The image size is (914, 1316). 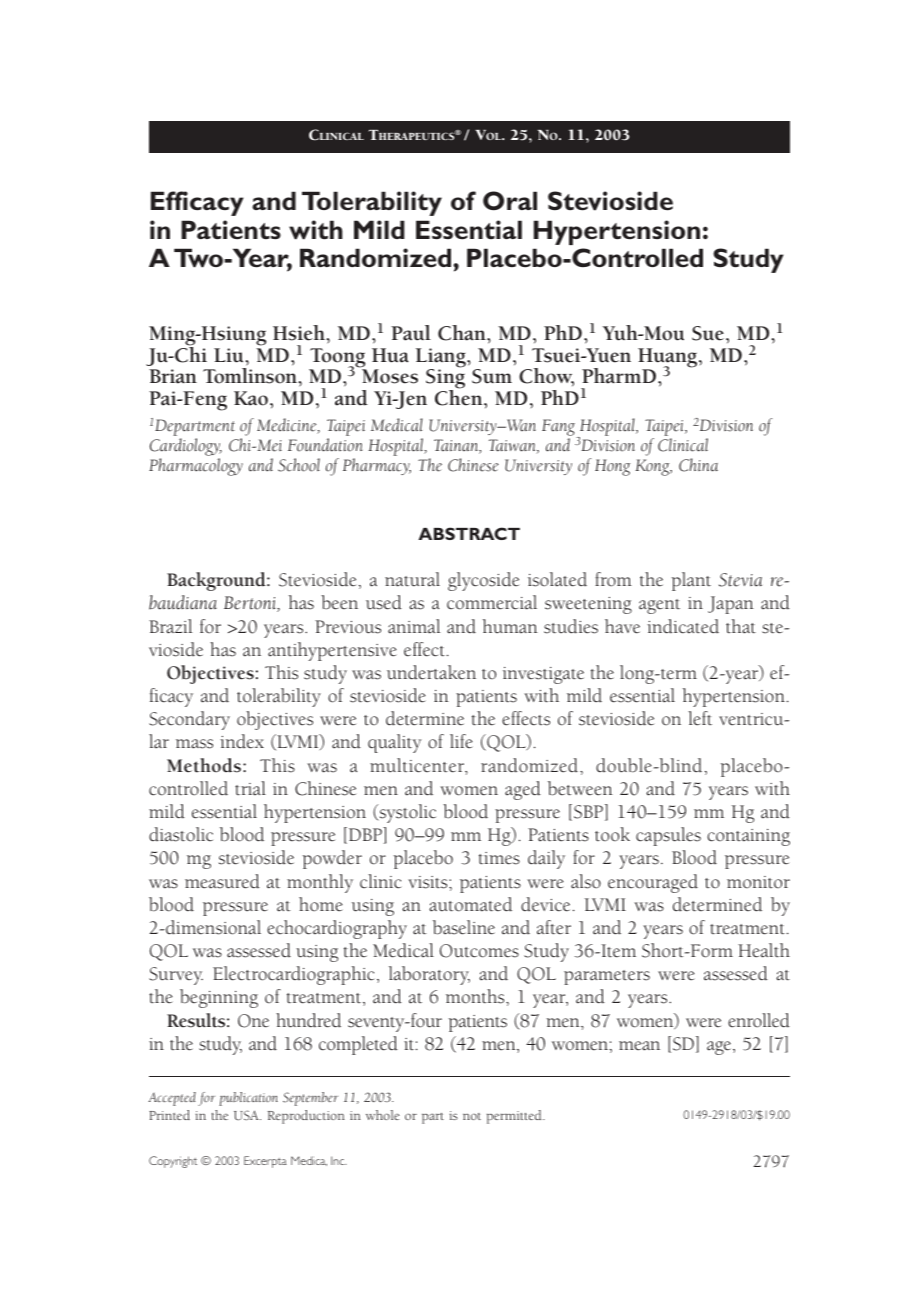 What do you see at coordinates (668, 836) in the page?
I see `capsules` at bounding box center [668, 836].
